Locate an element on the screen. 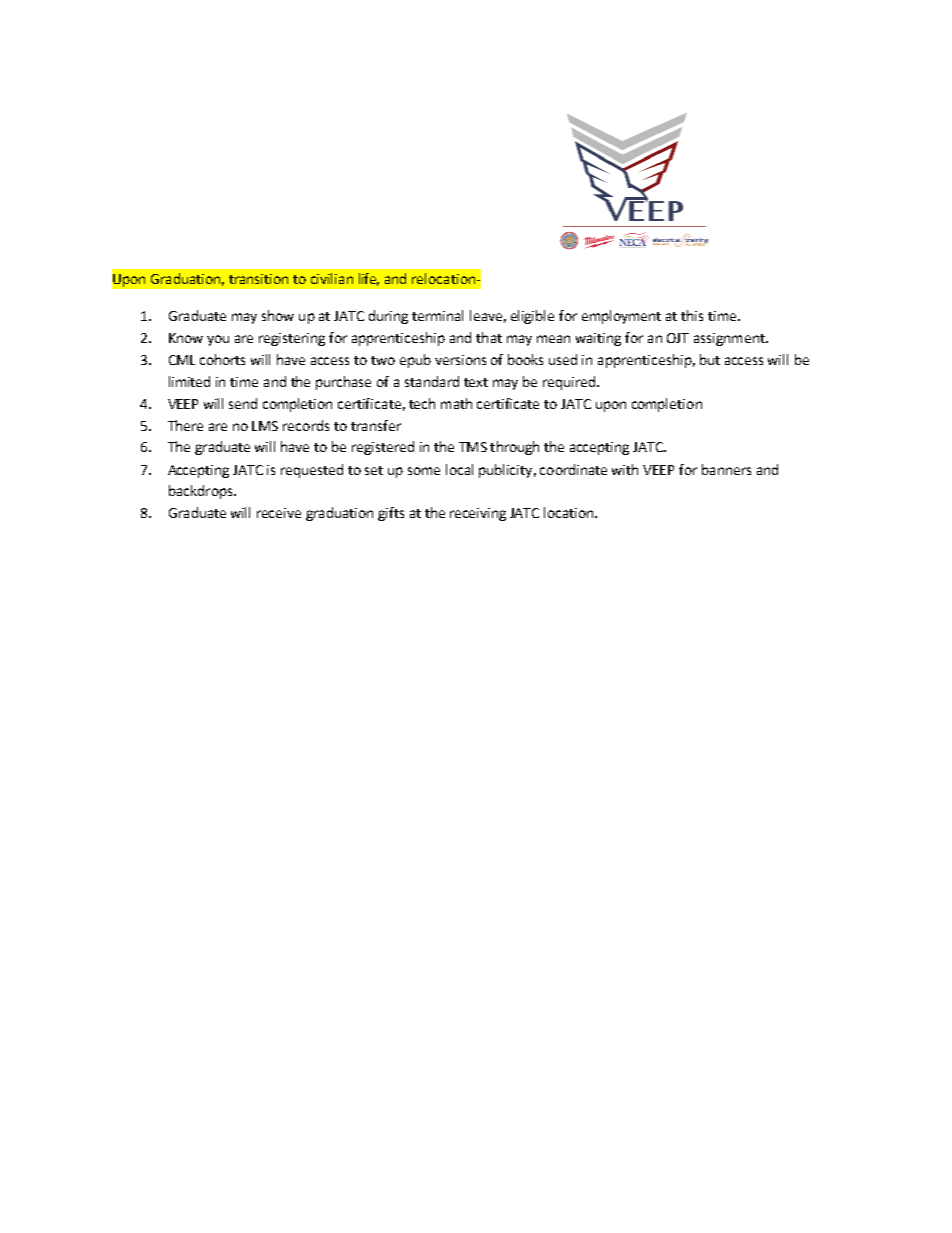 This screenshot has height=1233, width=952. life is located at coordinates (369, 279).
